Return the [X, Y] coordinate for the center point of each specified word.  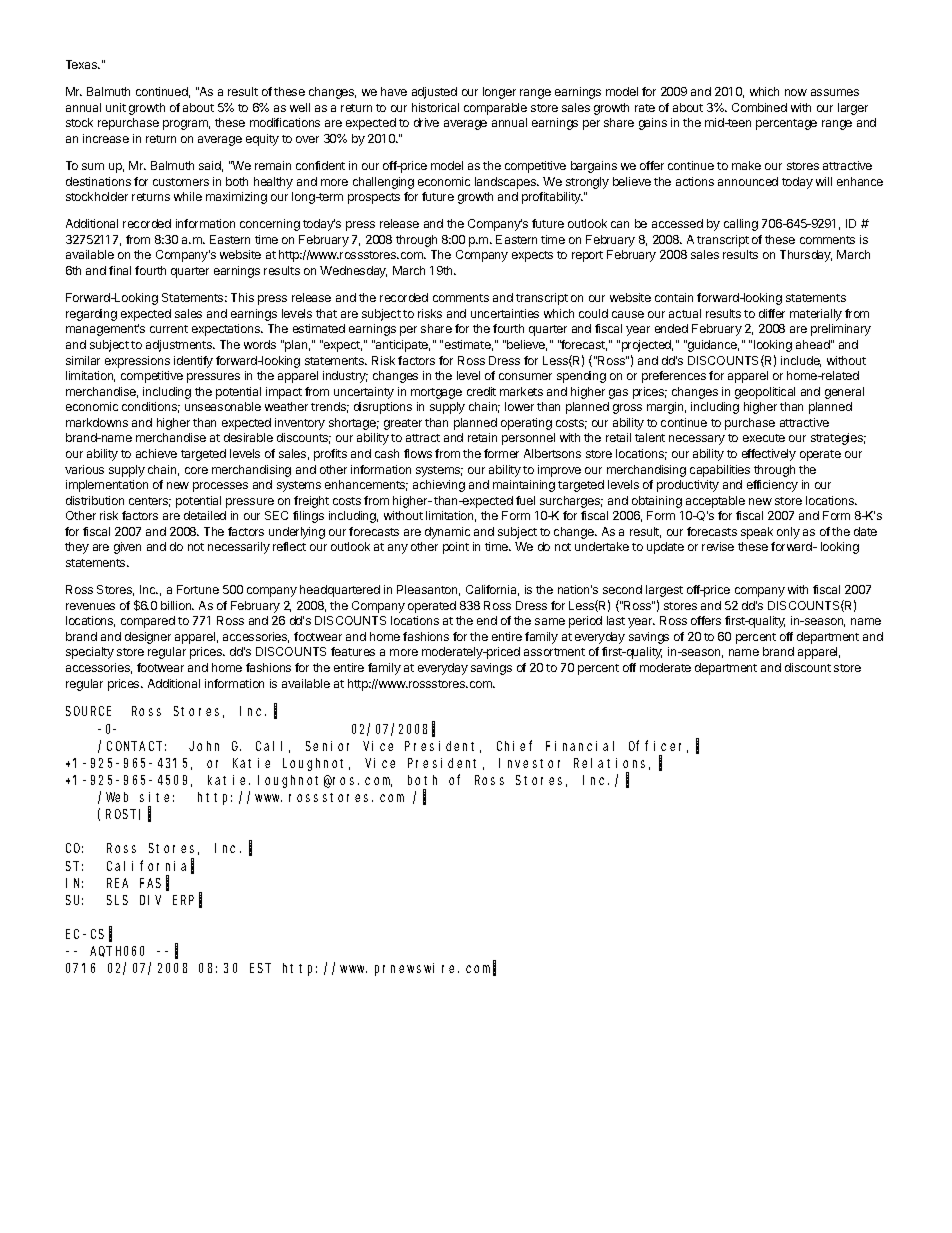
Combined [759, 107]
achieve [156, 453]
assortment [554, 652]
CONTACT [136, 746]
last [616, 620]
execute [764, 438]
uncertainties [505, 313]
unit [116, 107]
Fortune [198, 589]
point [456, 548]
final [120, 270]
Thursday [806, 256]
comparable [495, 109]
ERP [183, 900]
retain [482, 437]
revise [718, 546]
